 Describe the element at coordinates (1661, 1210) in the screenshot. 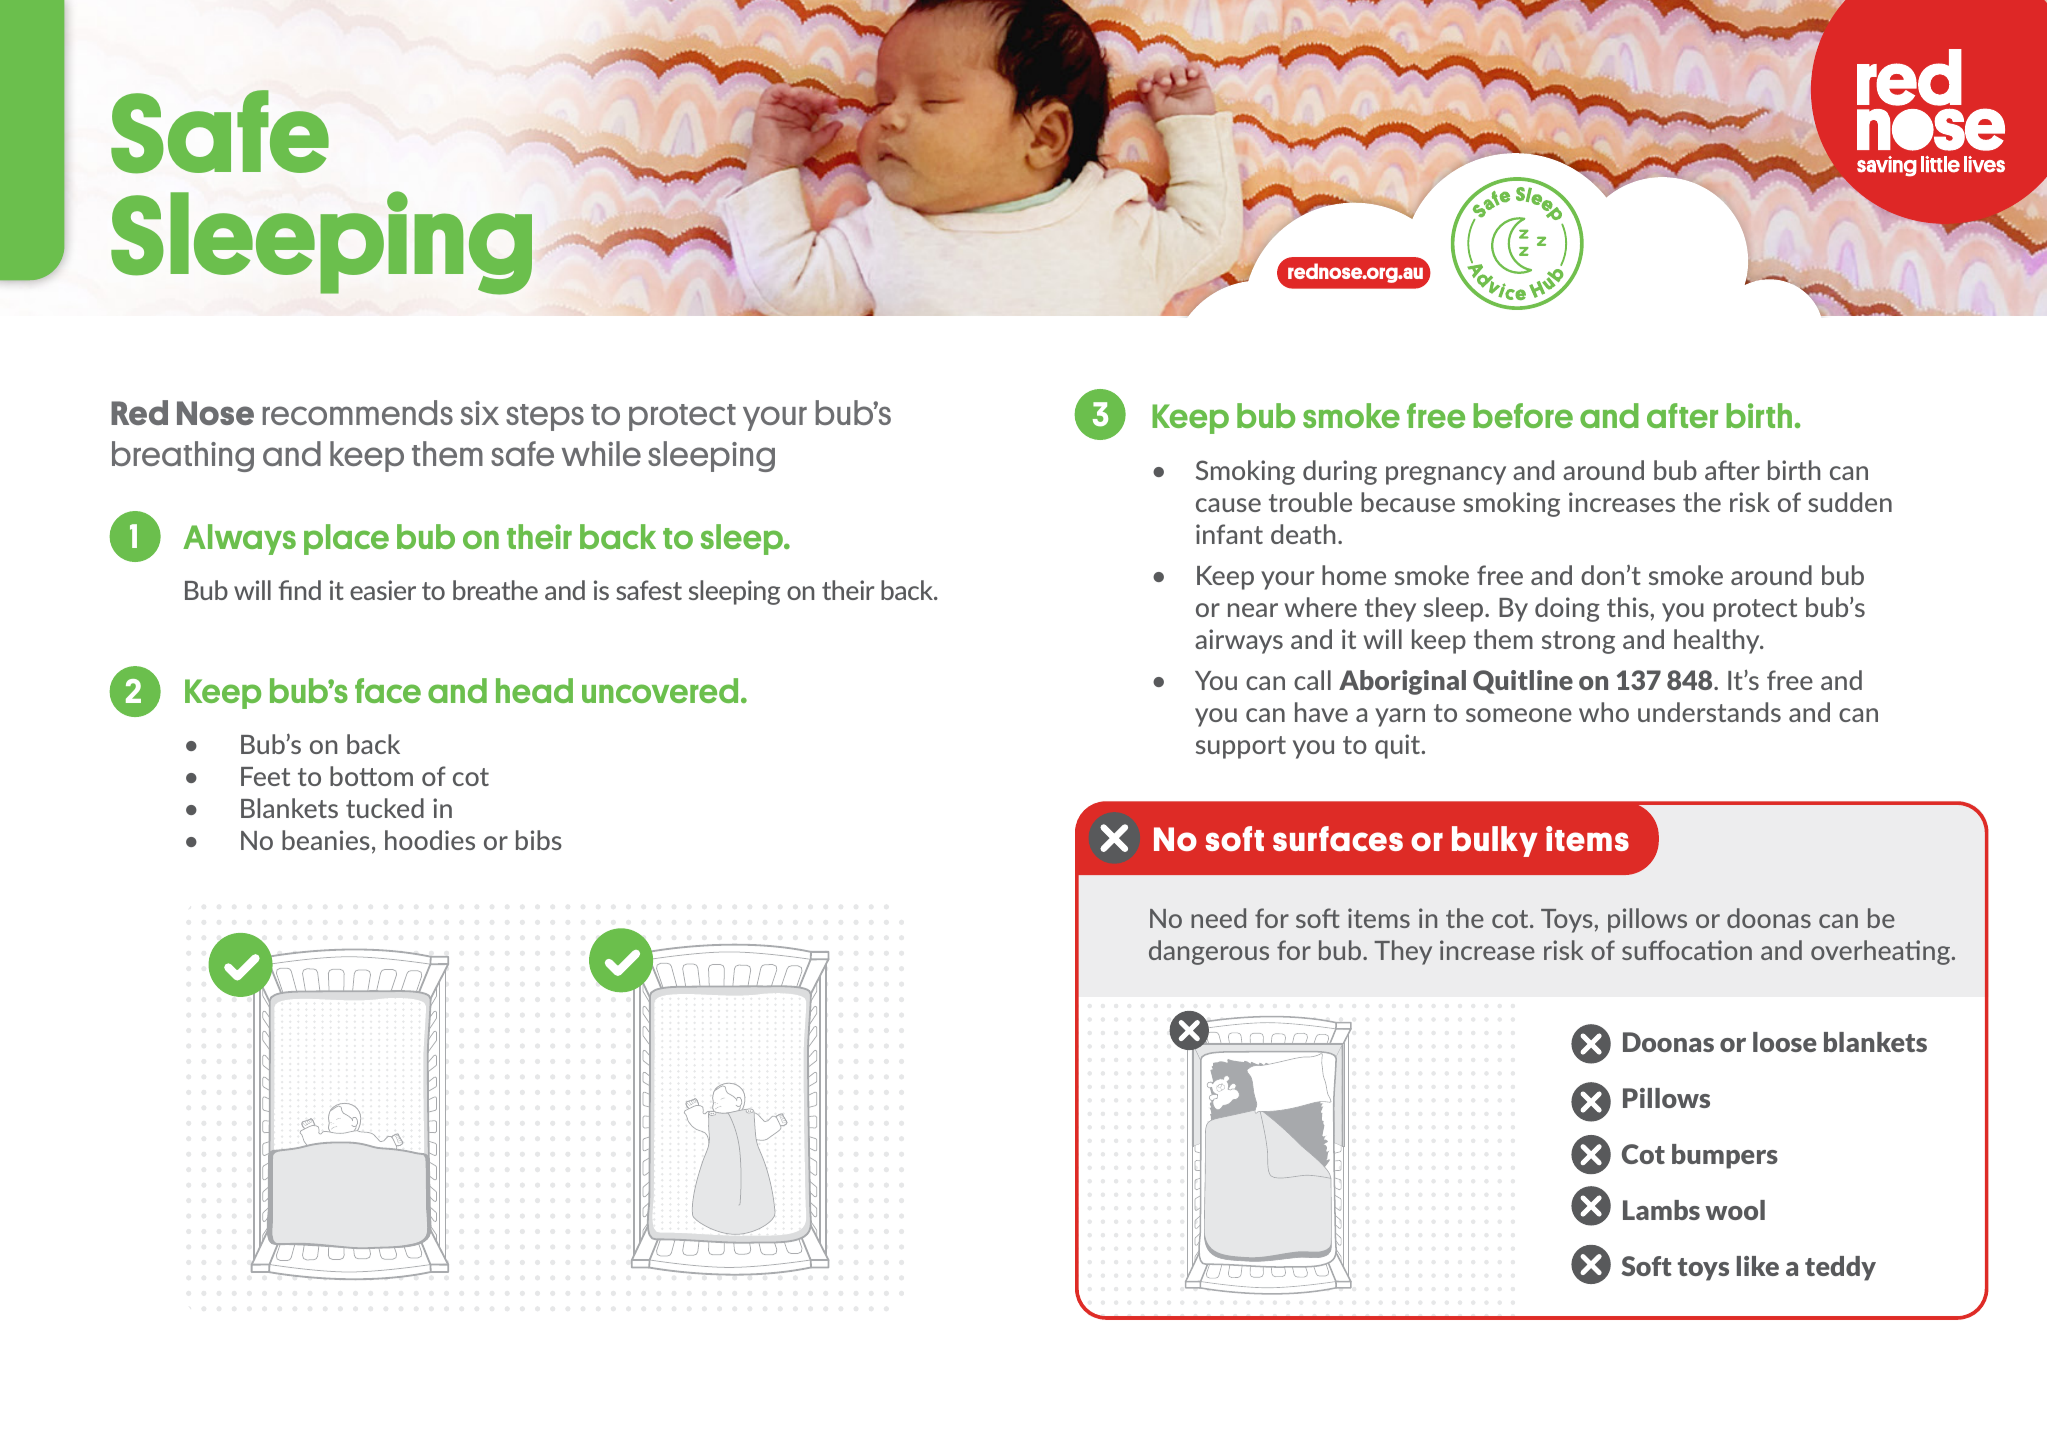

I see `Lambs` at that location.
